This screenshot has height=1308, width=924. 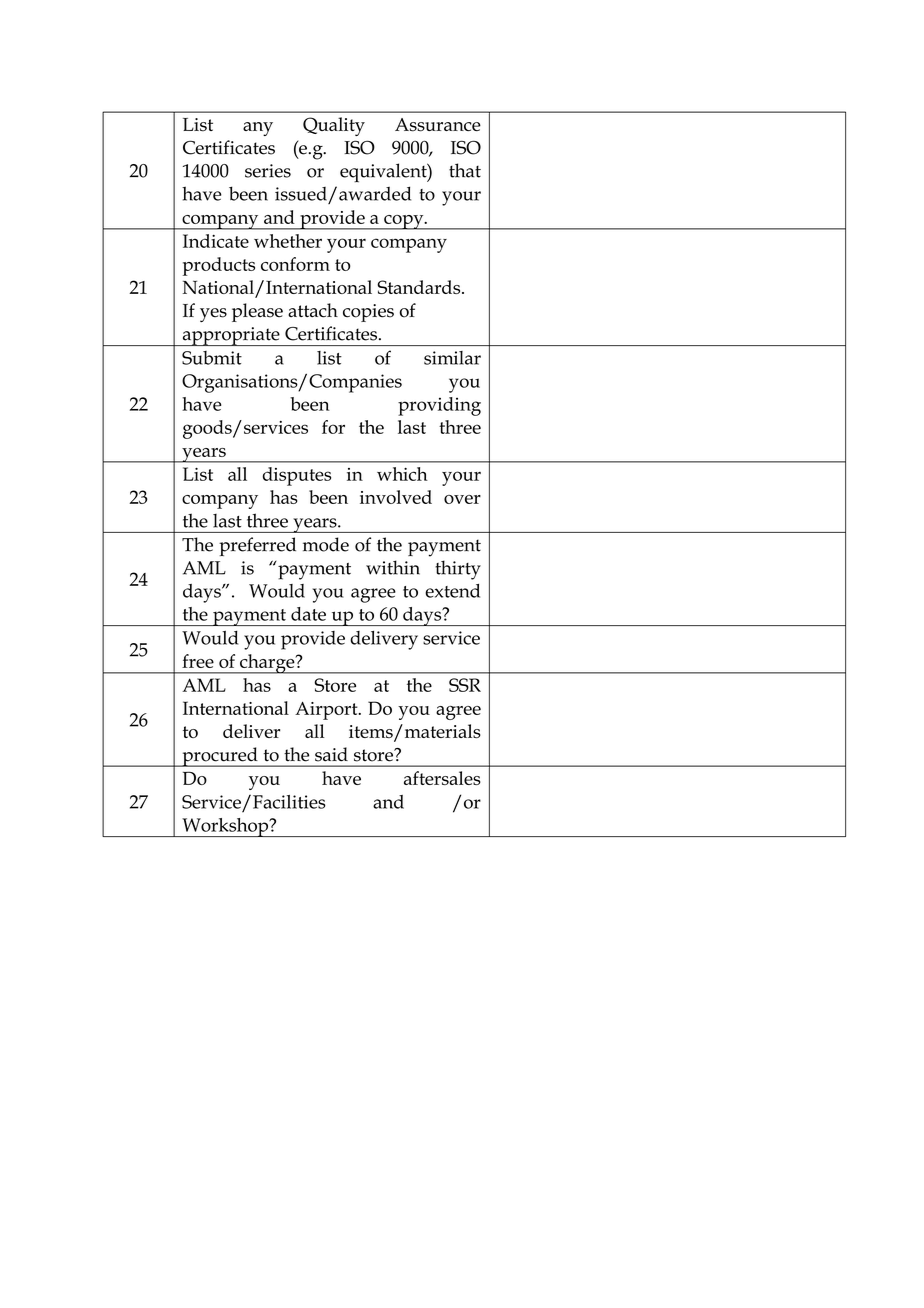 I want to click on disputes, so click(x=297, y=476).
